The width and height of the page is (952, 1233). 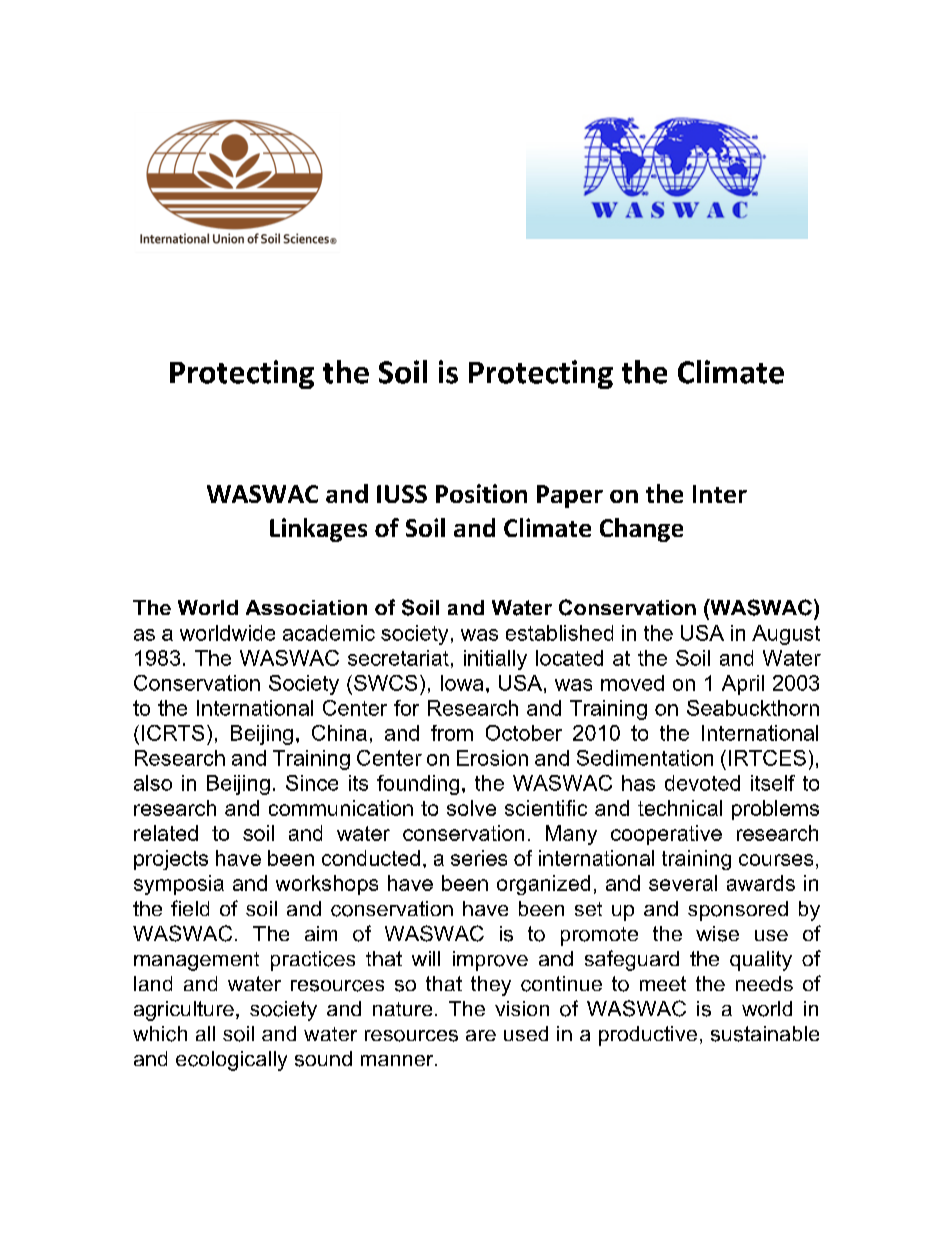 What do you see at coordinates (481, 1035) in the page?
I see `are` at bounding box center [481, 1035].
